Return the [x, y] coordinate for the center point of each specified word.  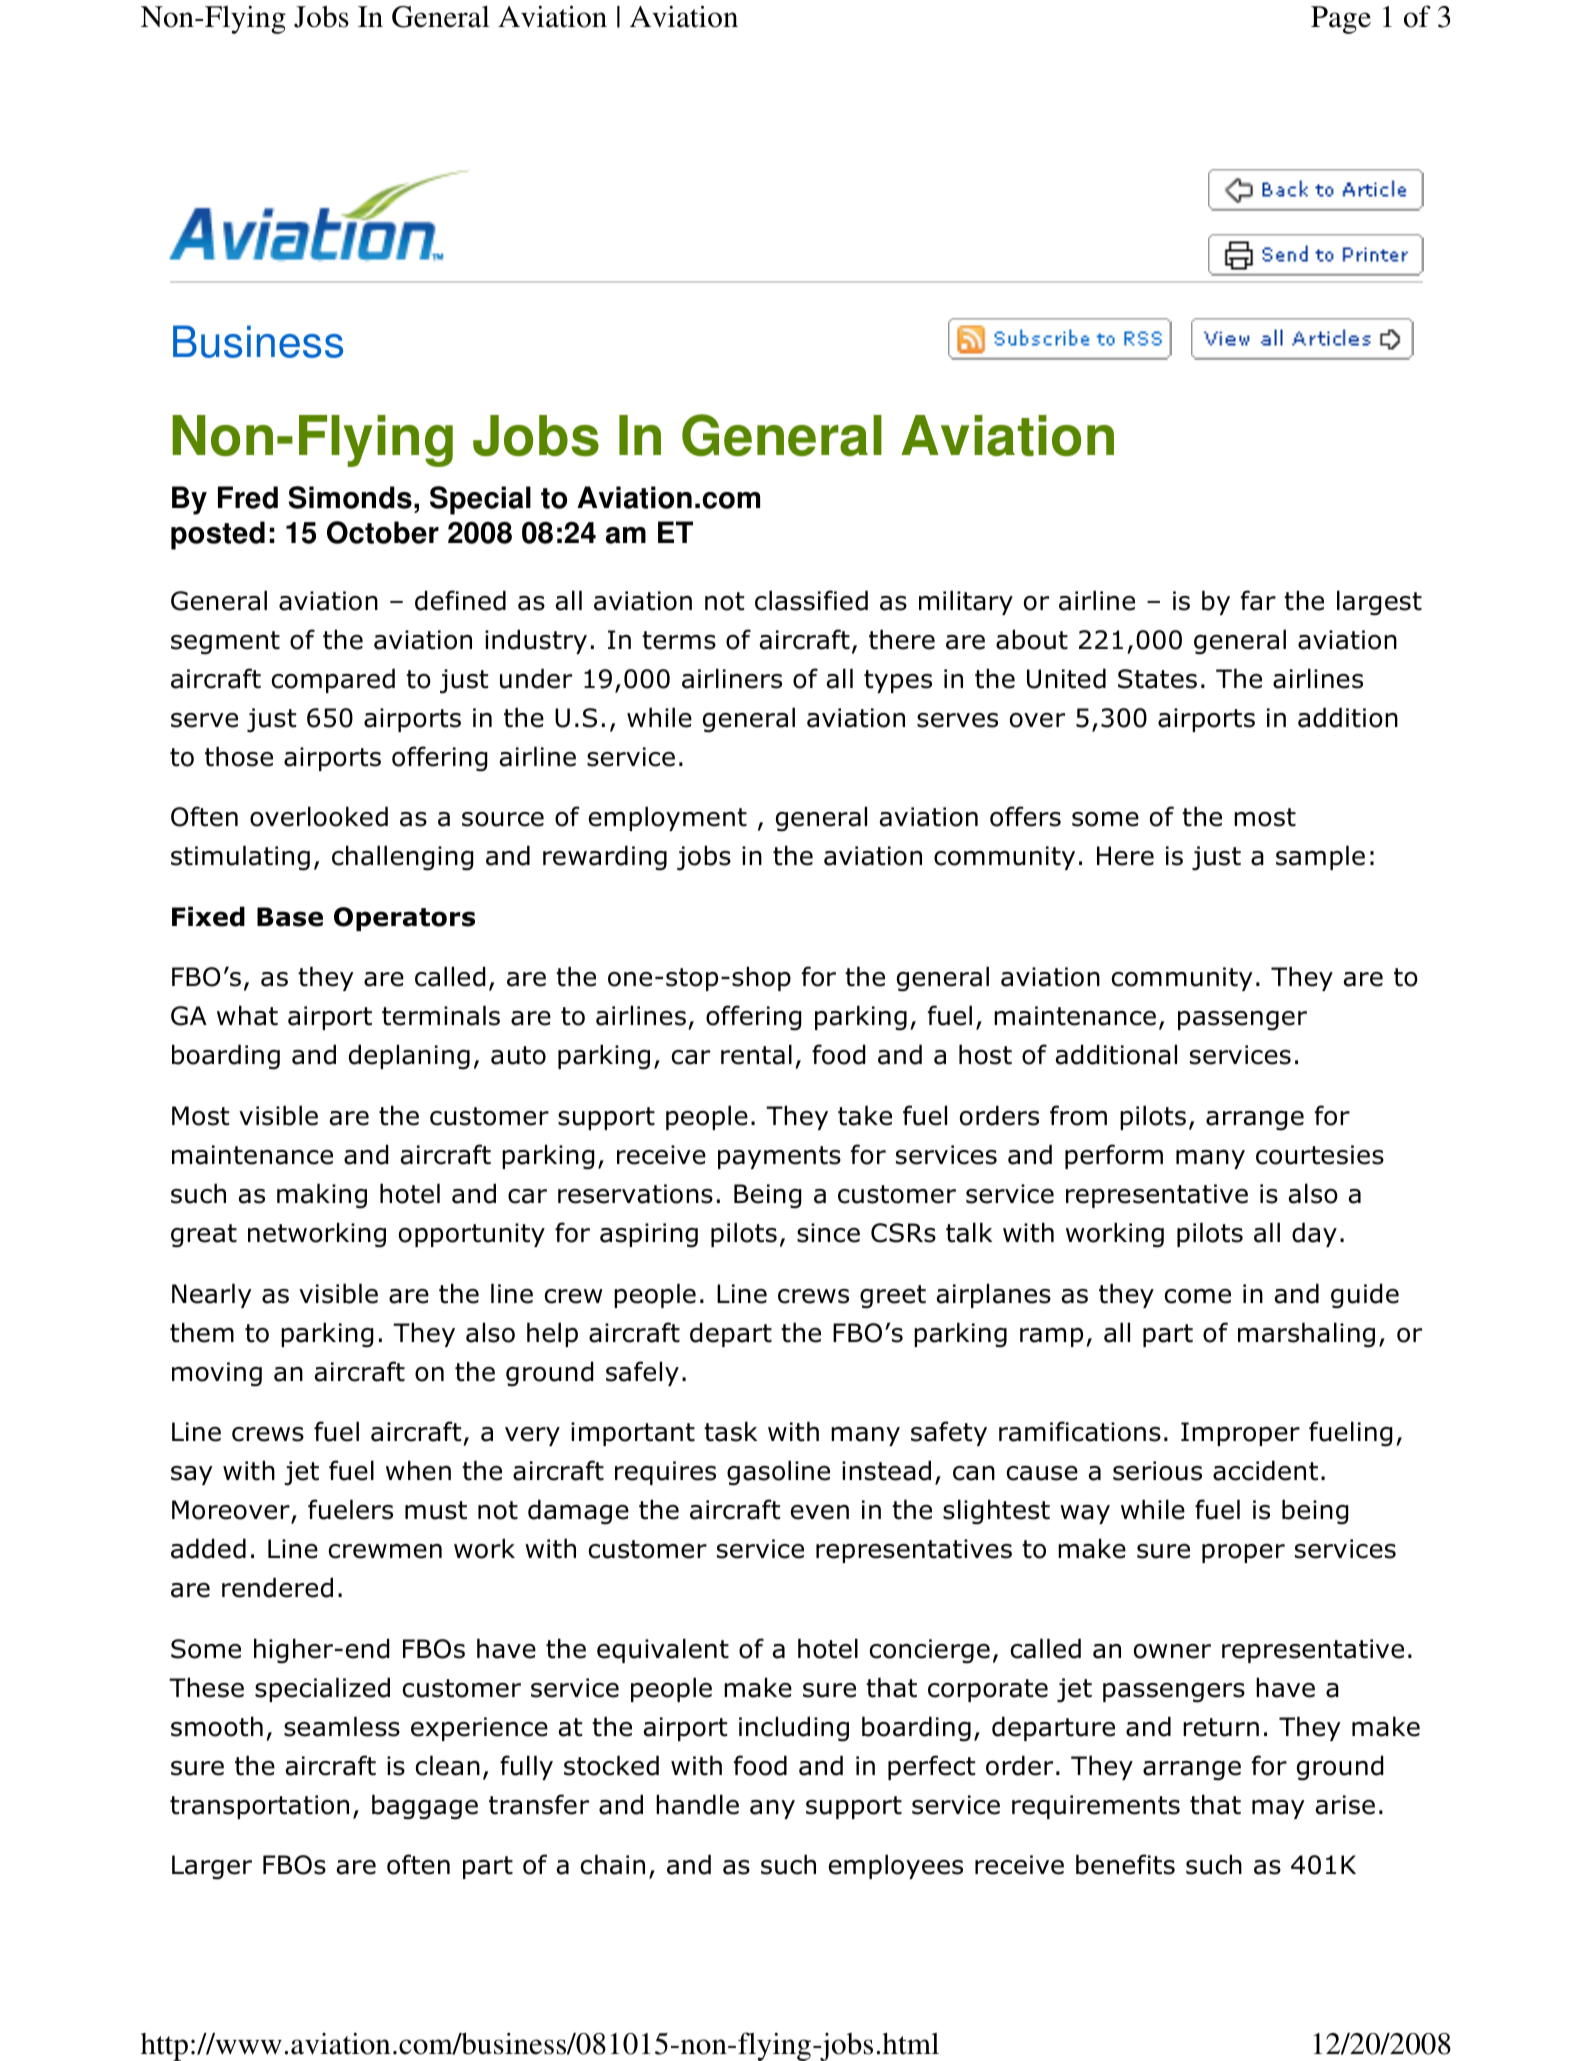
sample [1320, 857]
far [1258, 600]
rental [756, 1054]
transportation [259, 1807]
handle [697, 1804]
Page [1341, 20]
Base [290, 917]
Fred [248, 497]
